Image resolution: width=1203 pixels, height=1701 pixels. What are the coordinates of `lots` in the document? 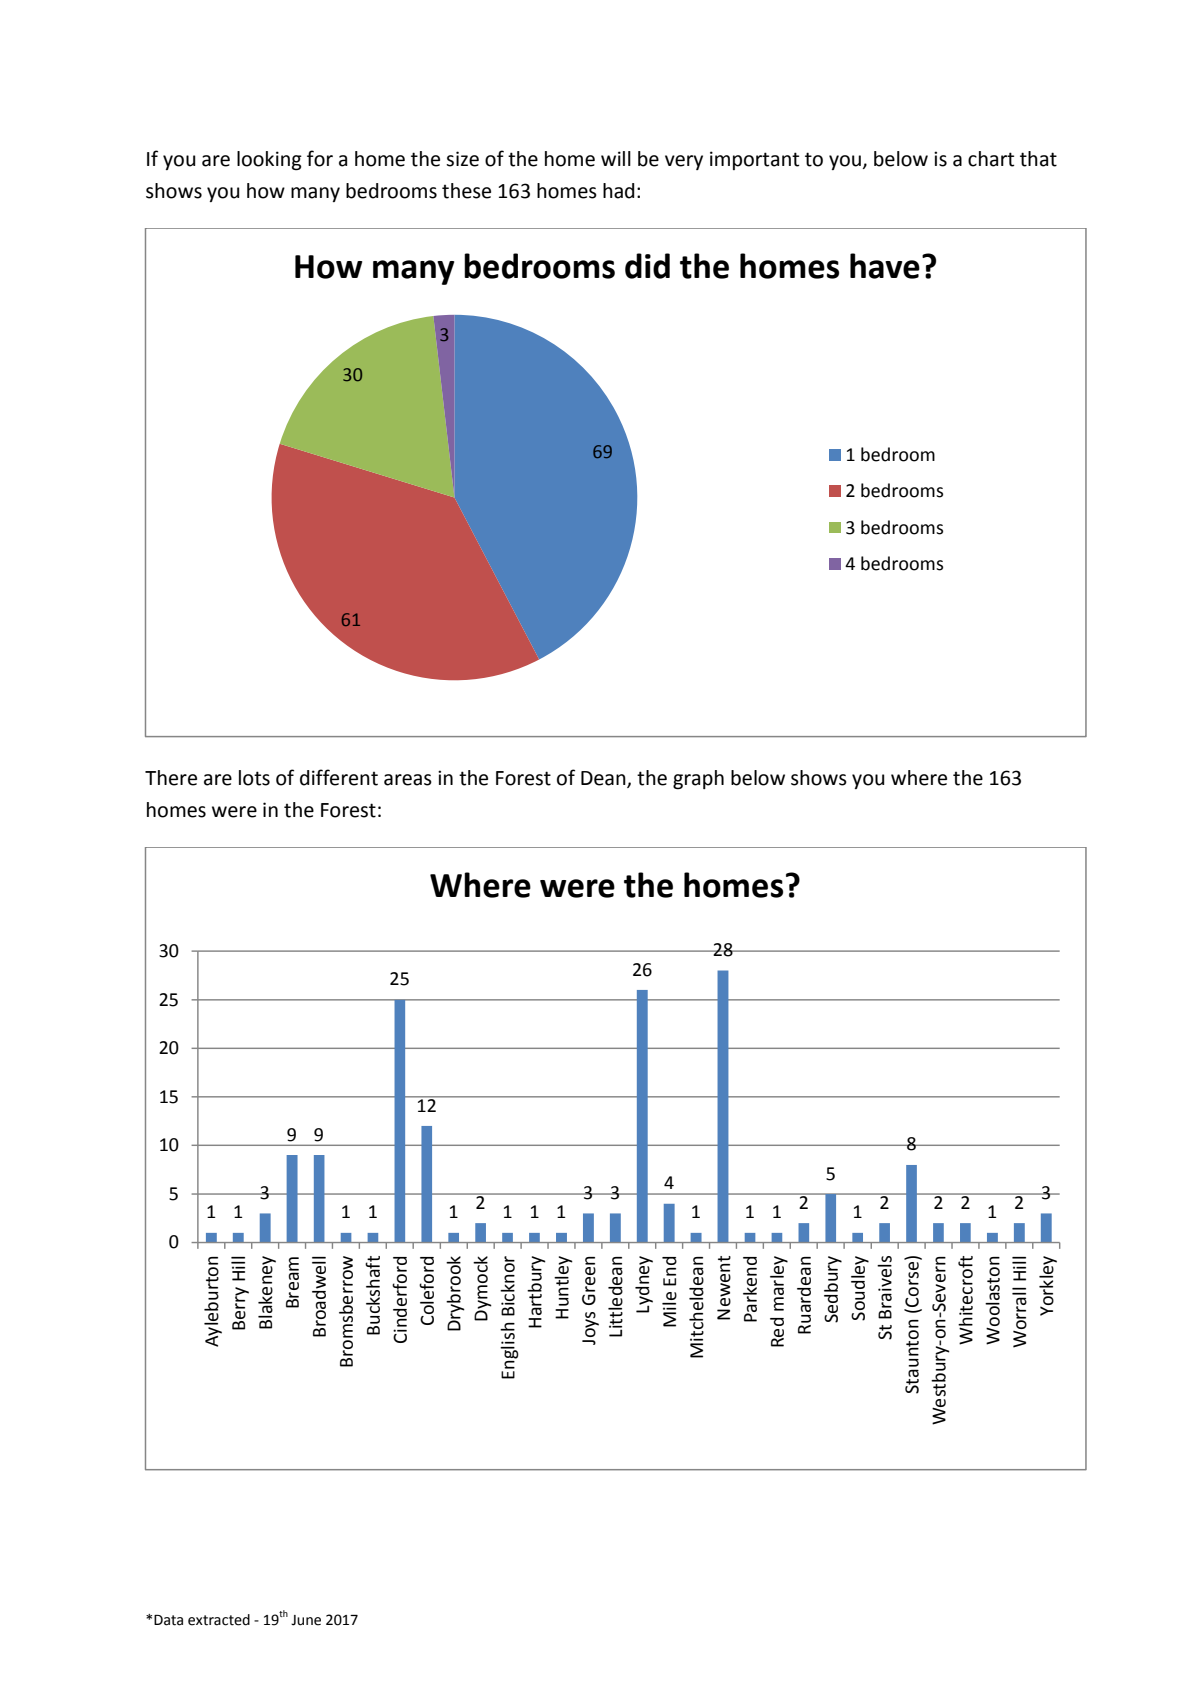 It's located at (254, 778).
